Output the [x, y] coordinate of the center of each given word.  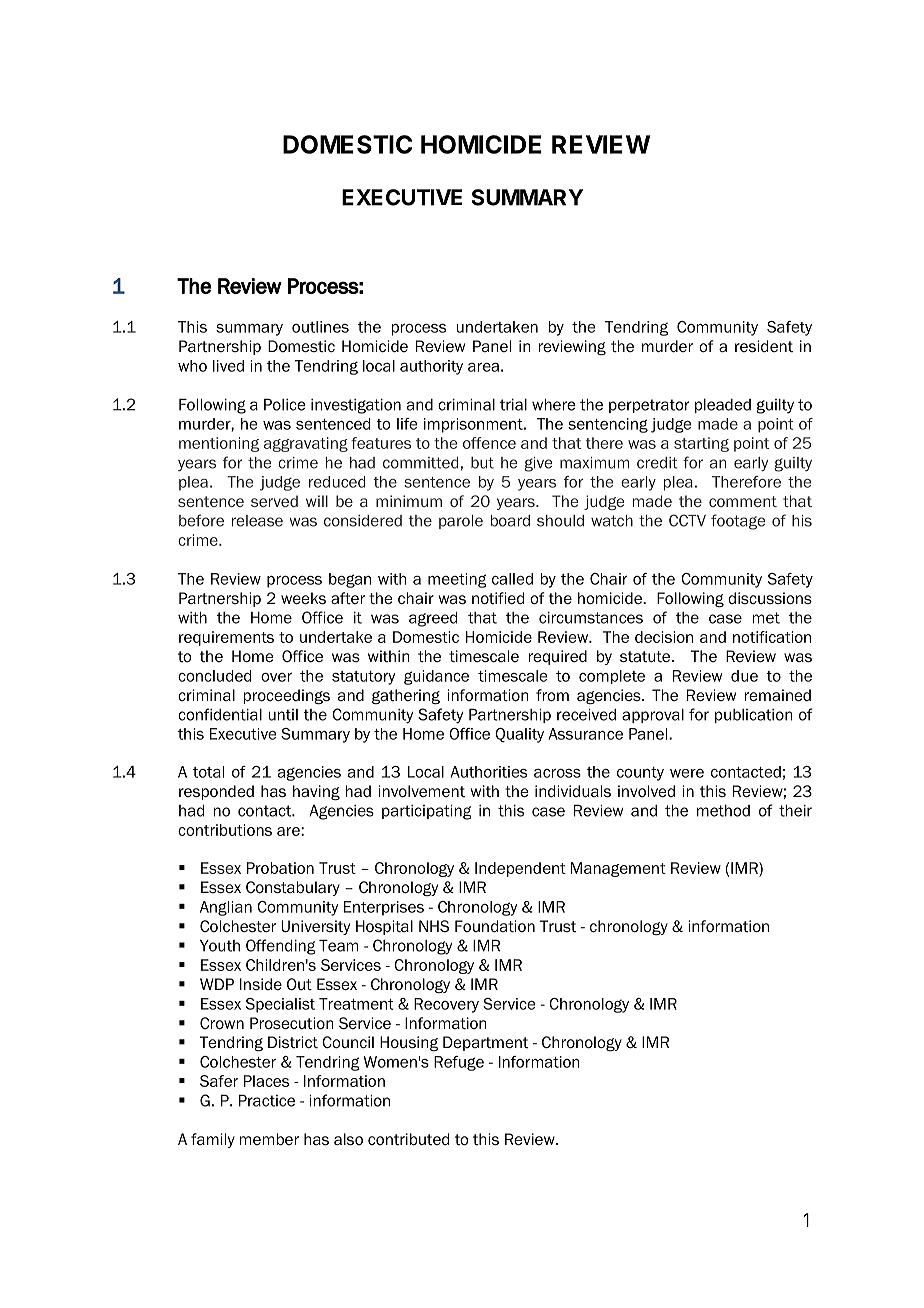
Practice [267, 1101]
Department [485, 1043]
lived [228, 366]
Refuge [459, 1063]
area [483, 367]
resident [764, 346]
